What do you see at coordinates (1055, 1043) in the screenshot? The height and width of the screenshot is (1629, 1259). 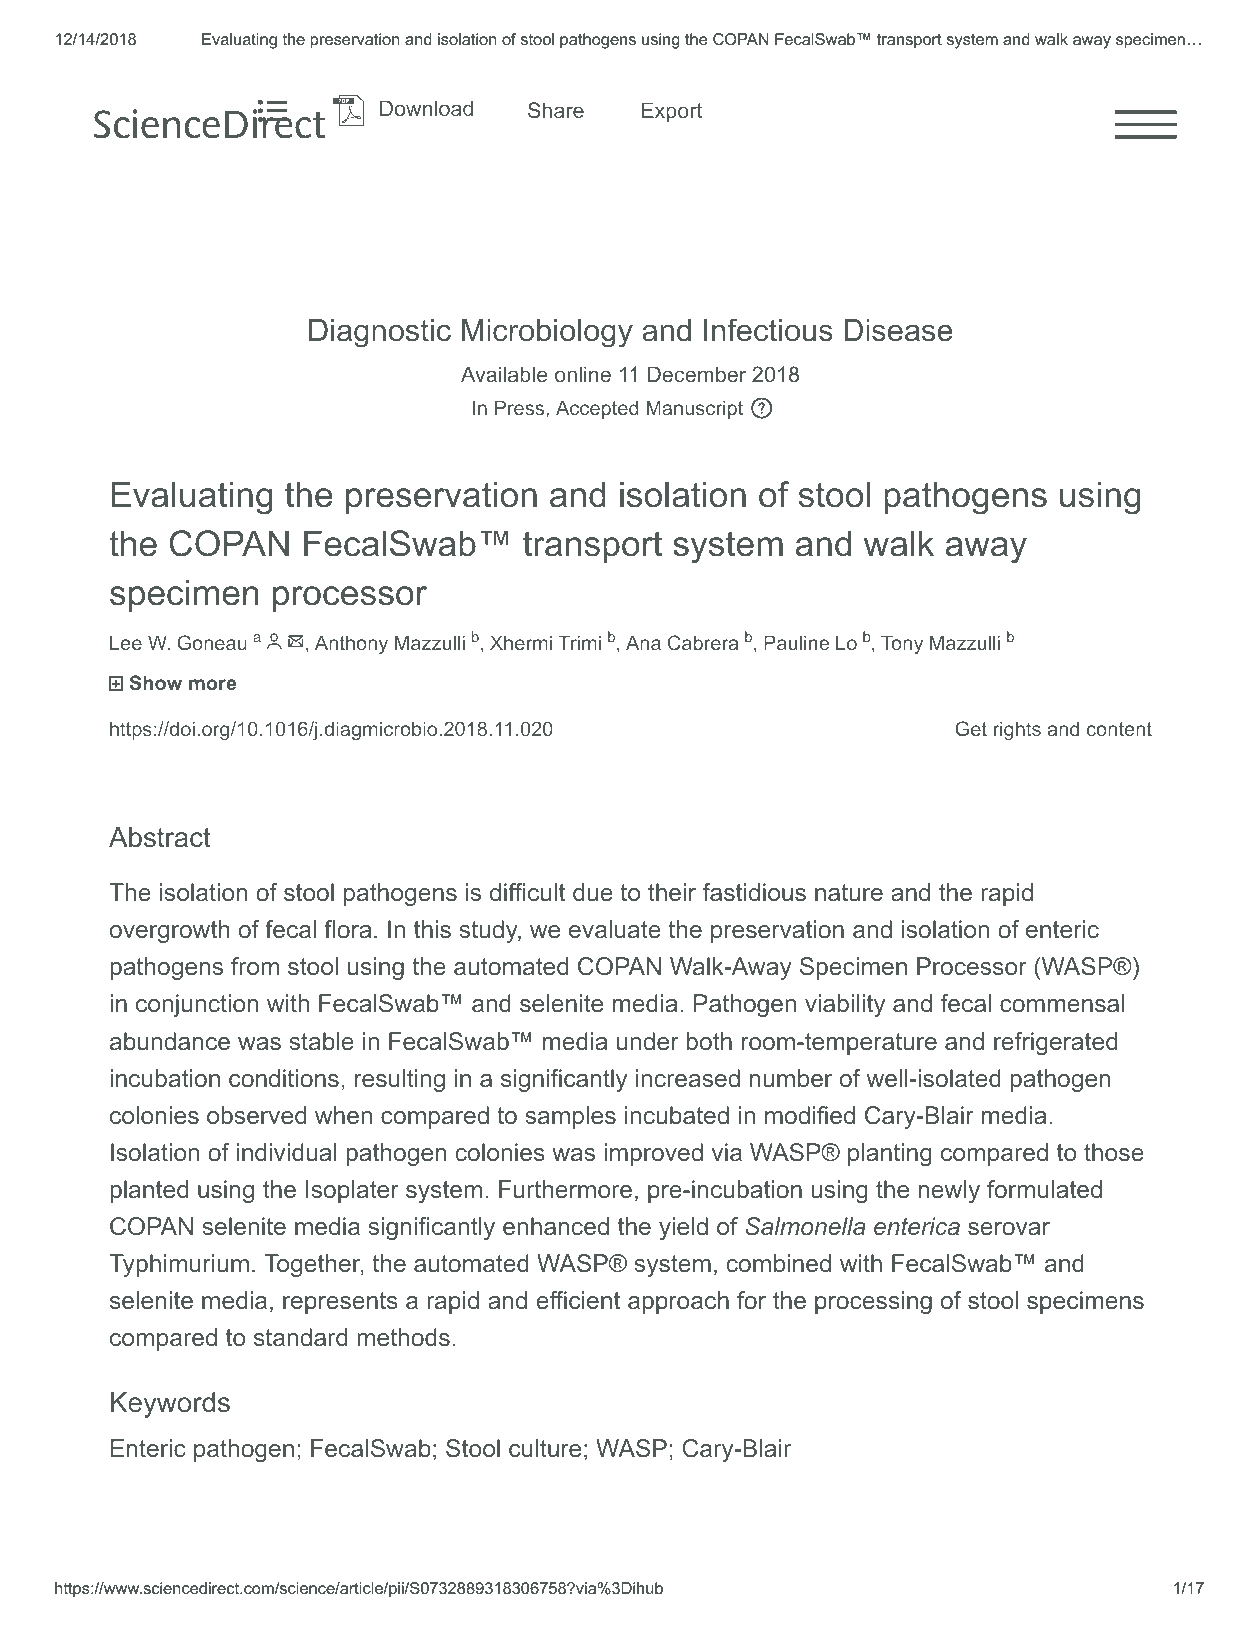 I see `refrigerated` at bounding box center [1055, 1043].
